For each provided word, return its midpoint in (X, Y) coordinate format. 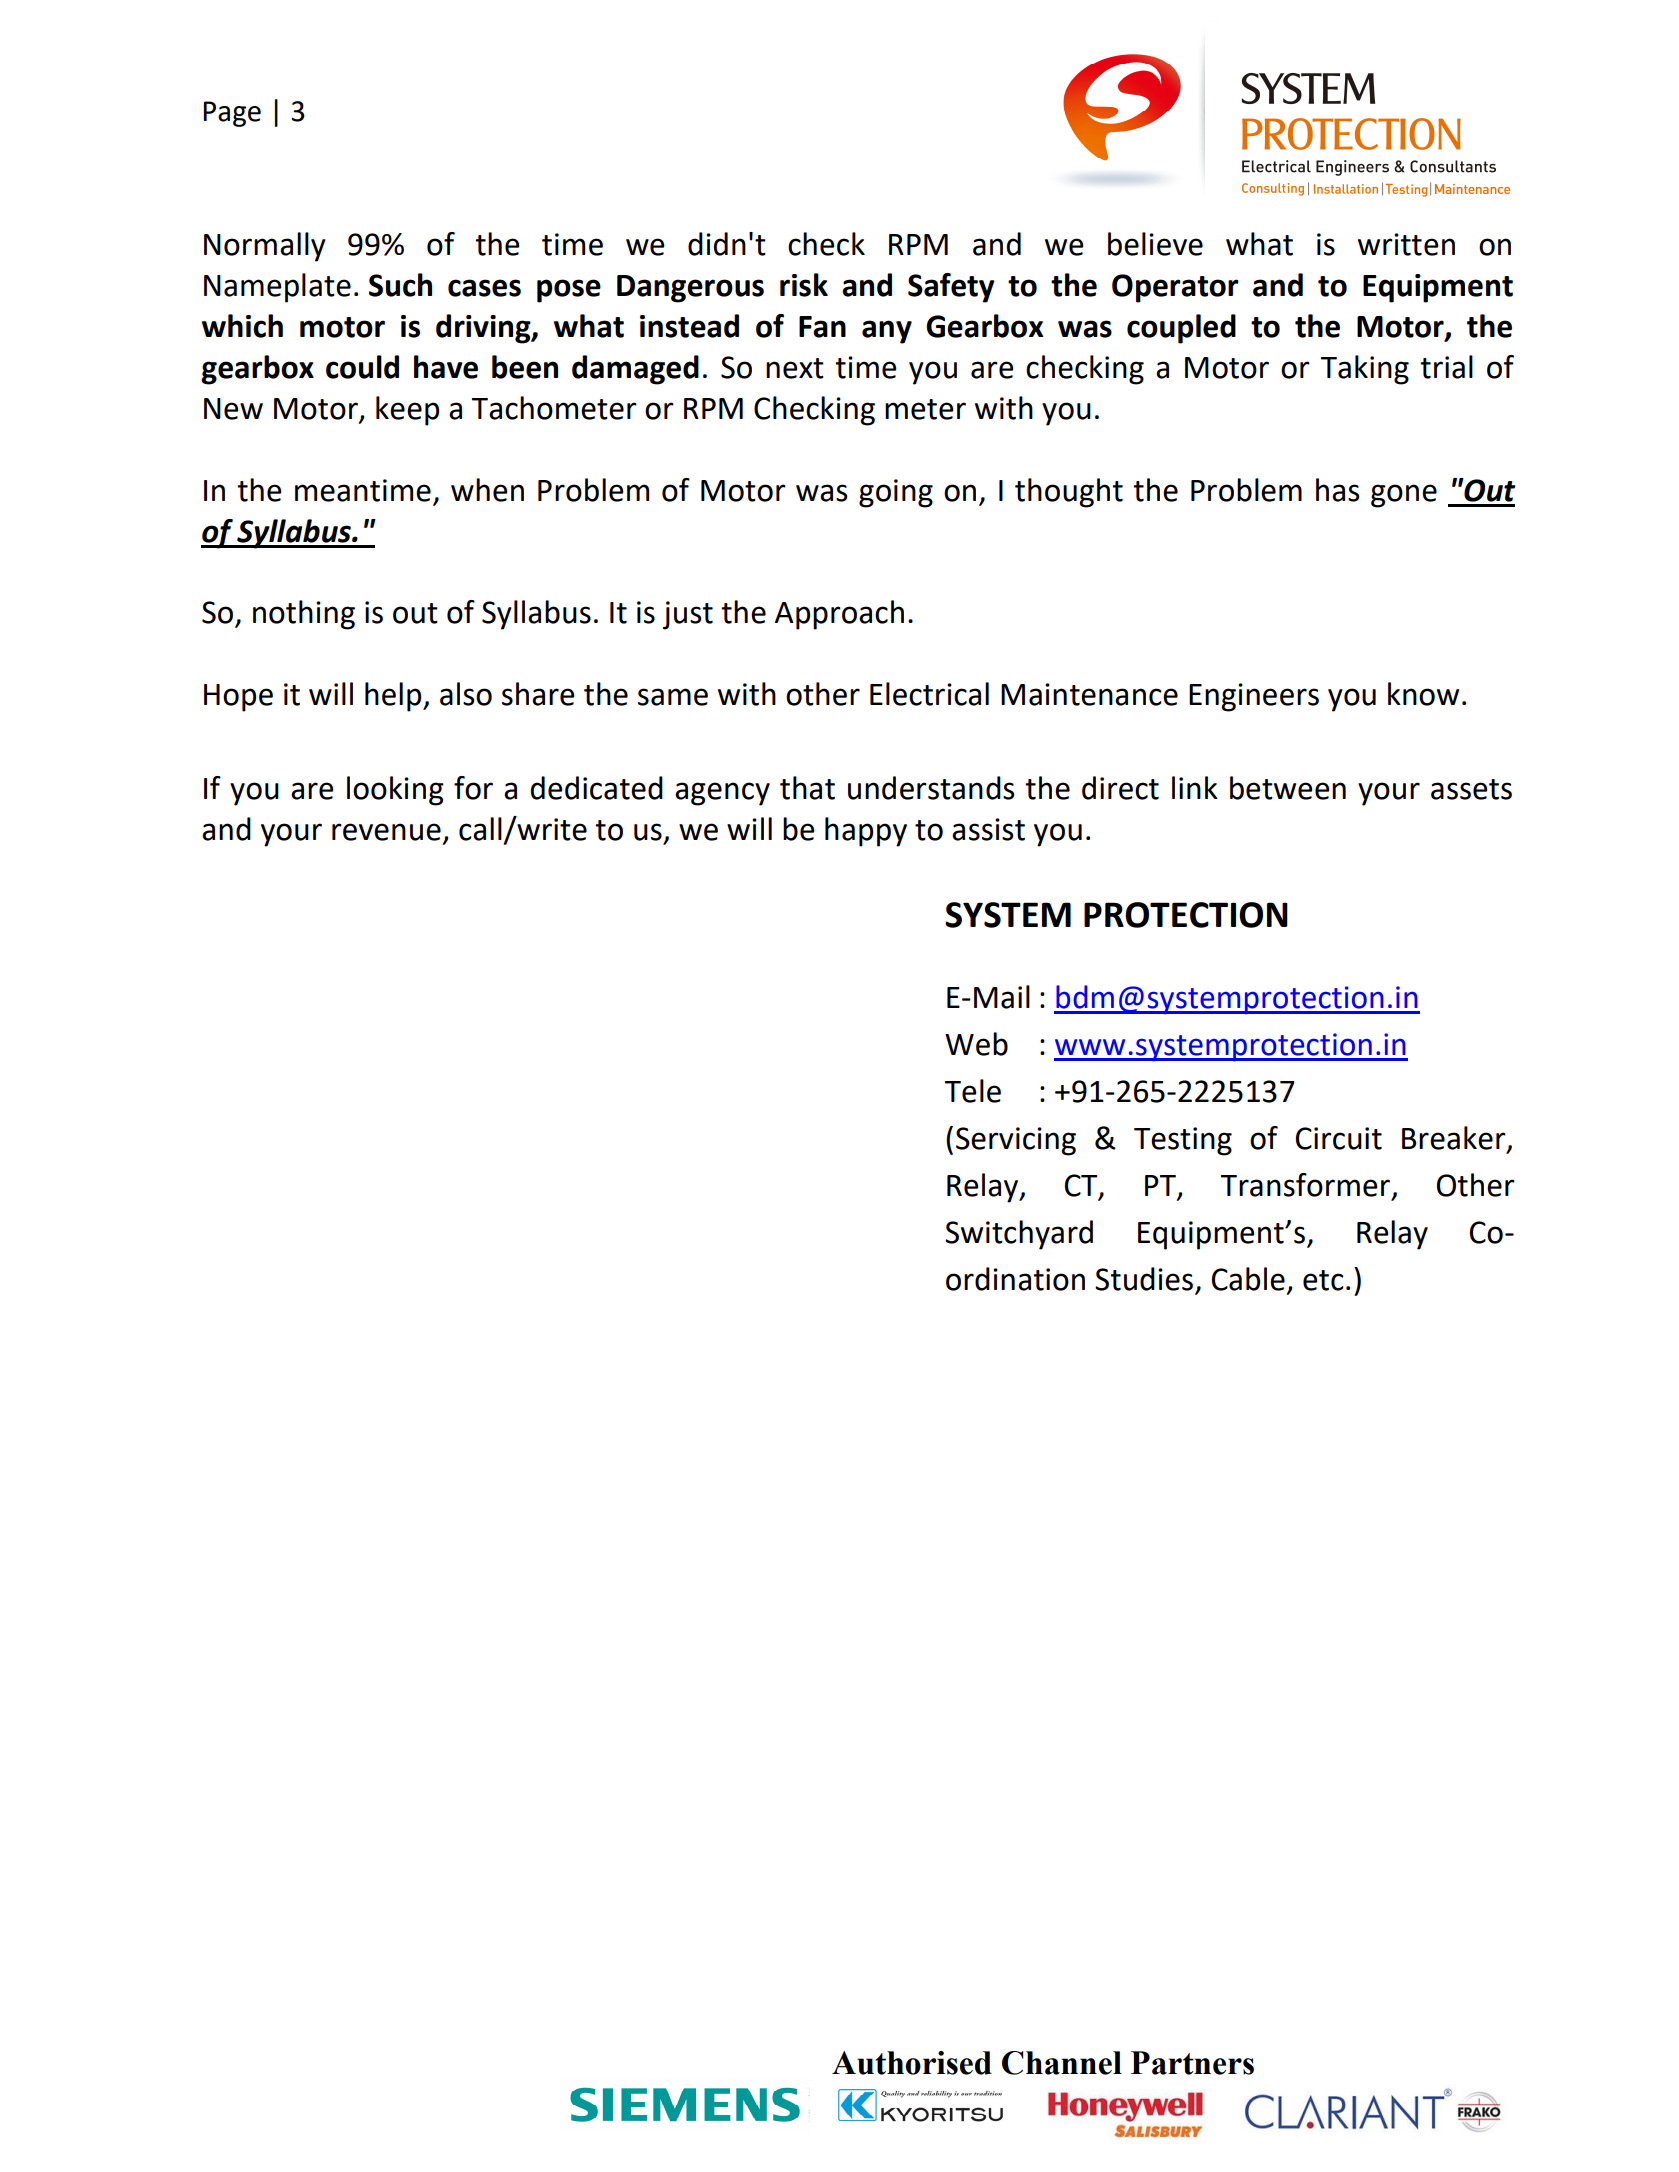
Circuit (1339, 1138)
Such (400, 285)
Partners (1192, 2063)
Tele (973, 1091)
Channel (1062, 2063)
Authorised (912, 2063)
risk (804, 285)
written (1406, 244)
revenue (386, 832)
